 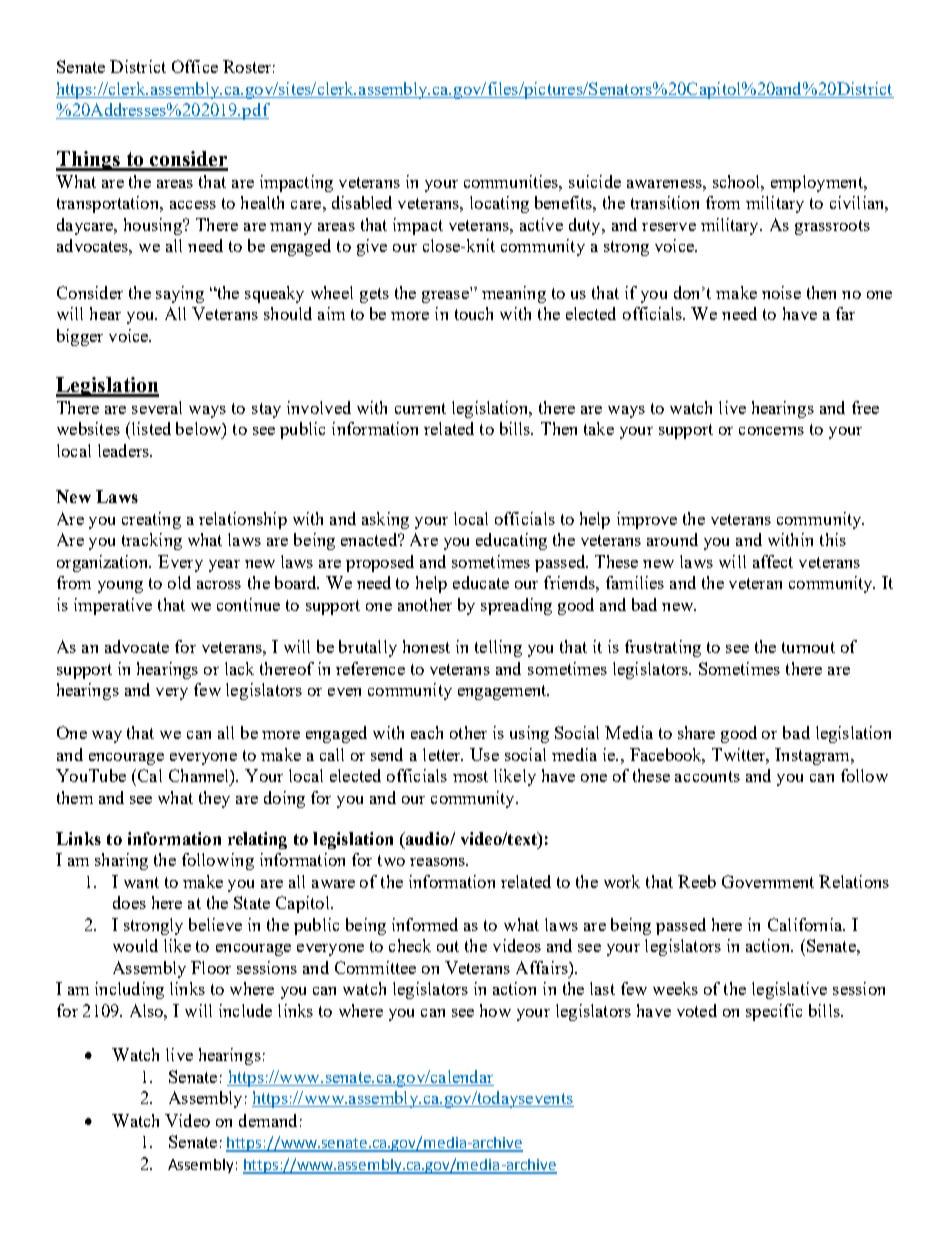 I want to click on employment, so click(x=818, y=183).
